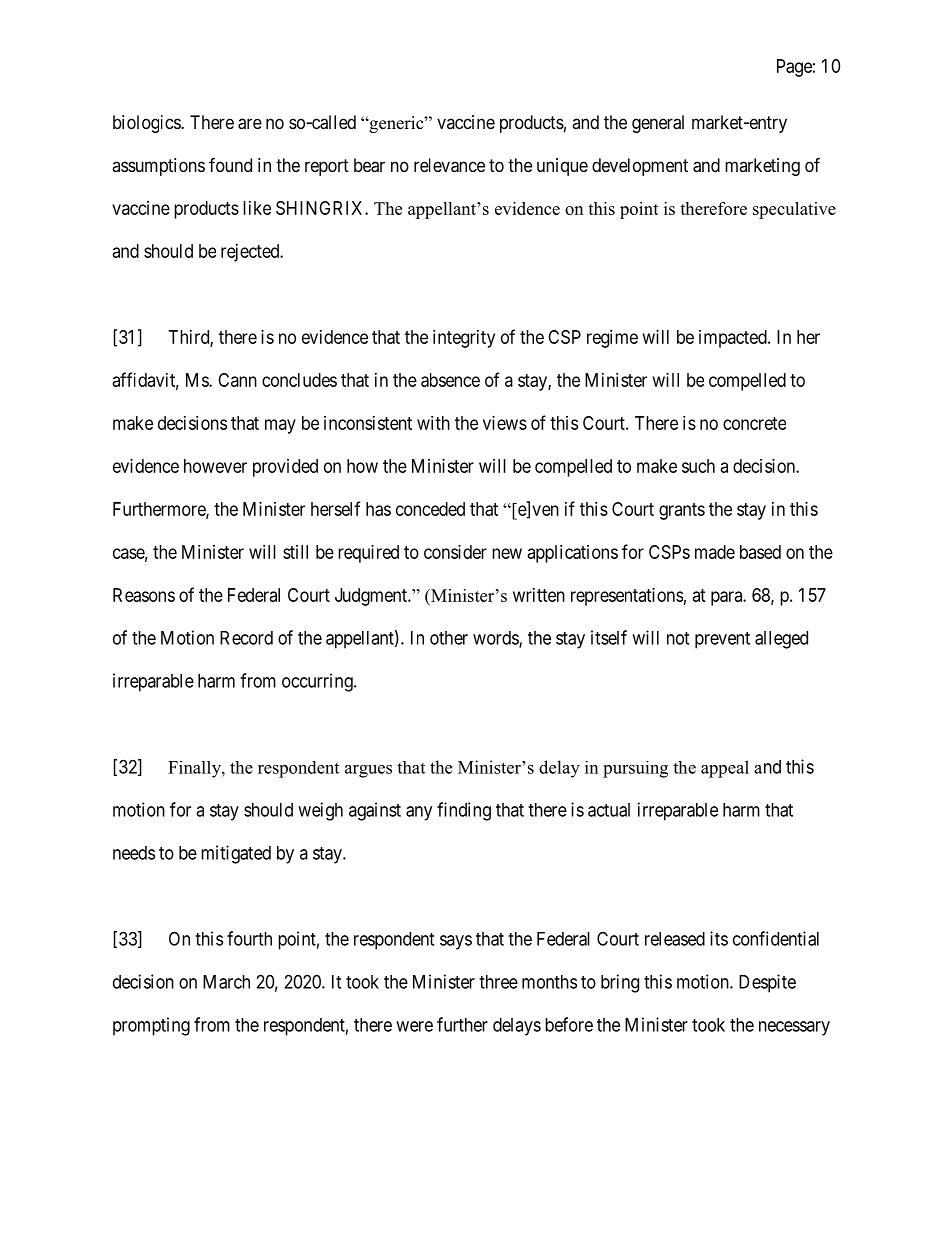 The width and height of the image is (952, 1233). What do you see at coordinates (226, 982) in the image?
I see `March` at bounding box center [226, 982].
